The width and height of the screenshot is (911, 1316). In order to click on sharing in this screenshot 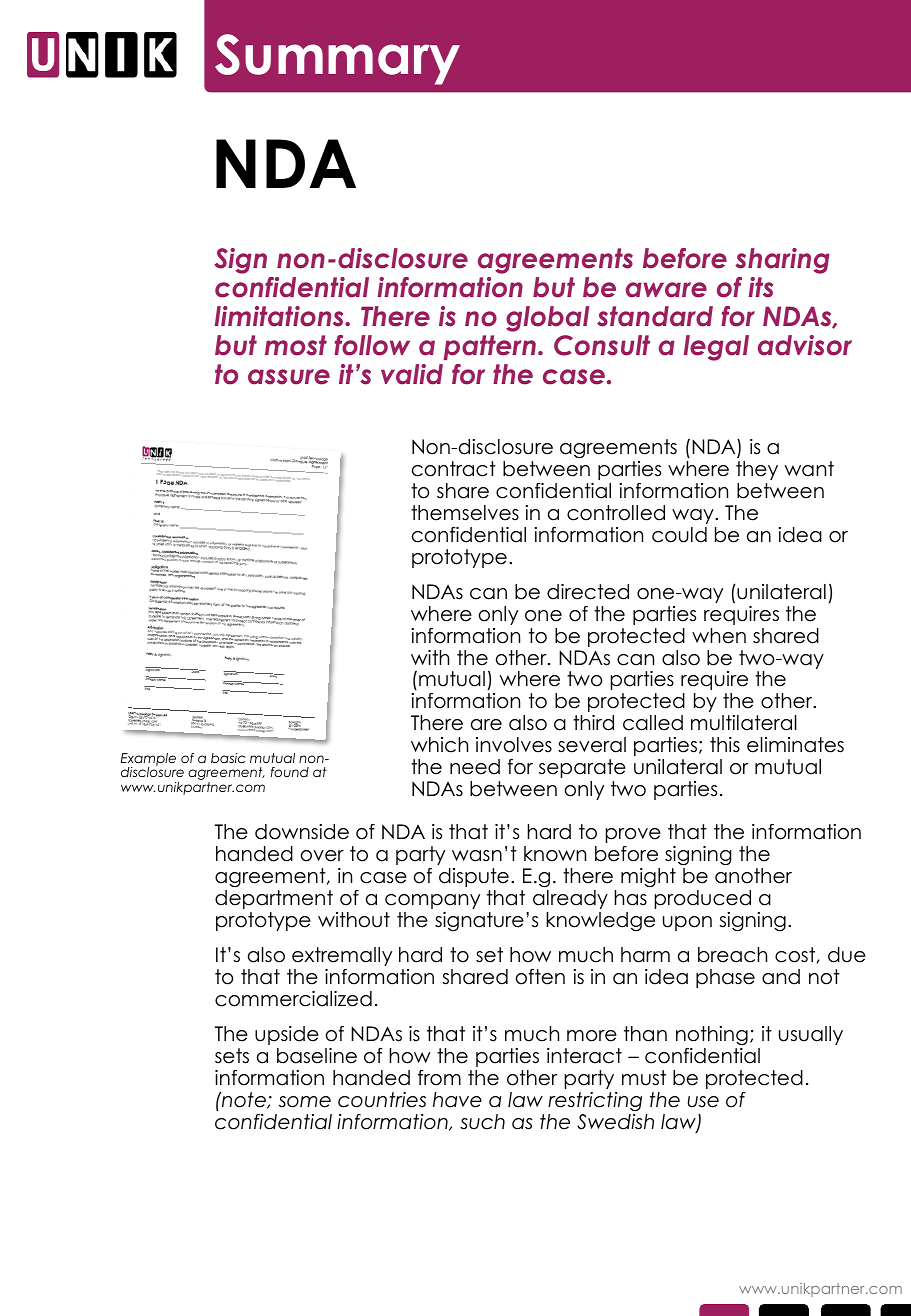, I will do `click(782, 261)`.
